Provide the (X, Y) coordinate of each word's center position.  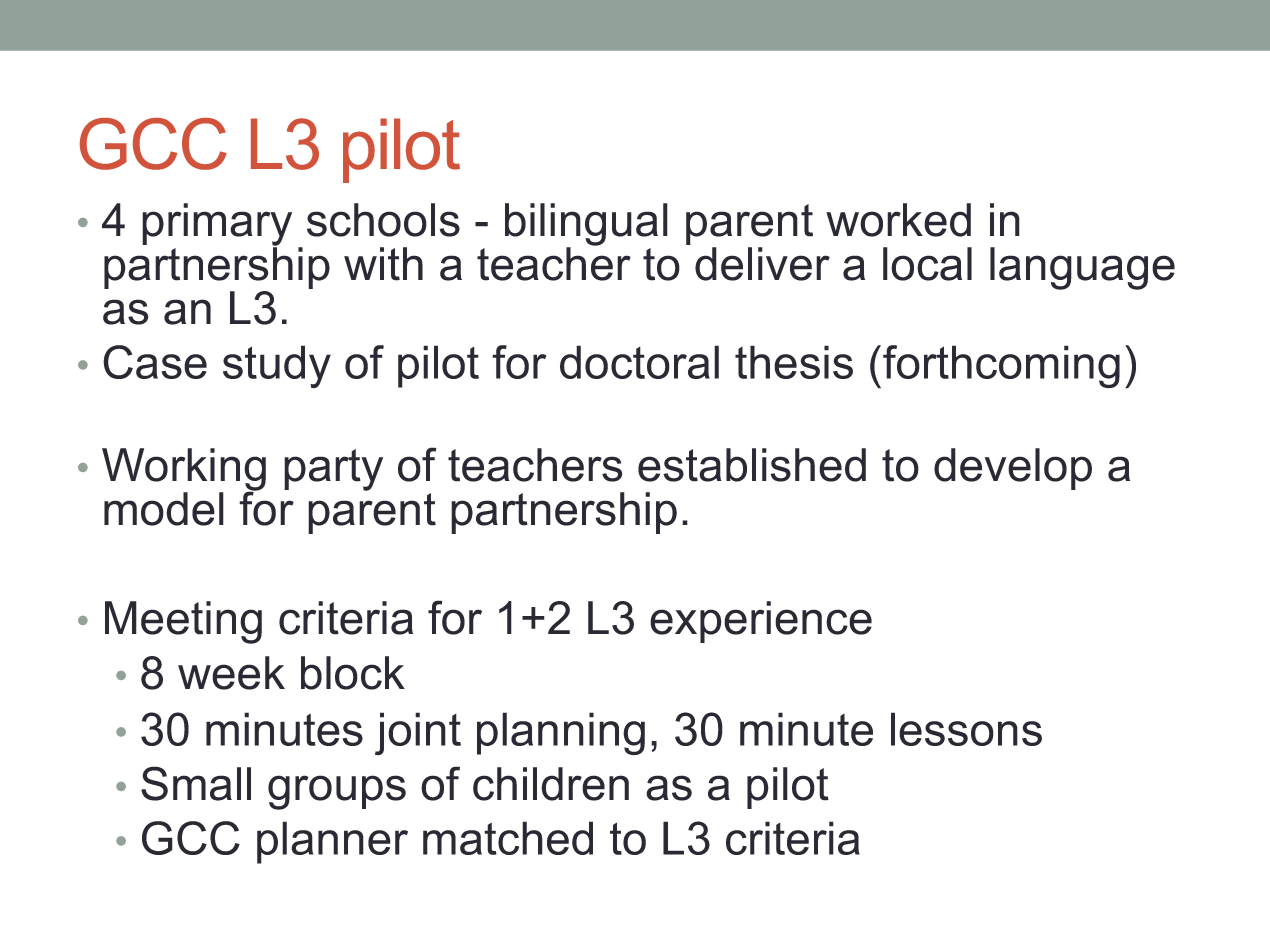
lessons (966, 729)
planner (332, 842)
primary (217, 225)
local (927, 264)
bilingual (586, 225)
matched (508, 838)
